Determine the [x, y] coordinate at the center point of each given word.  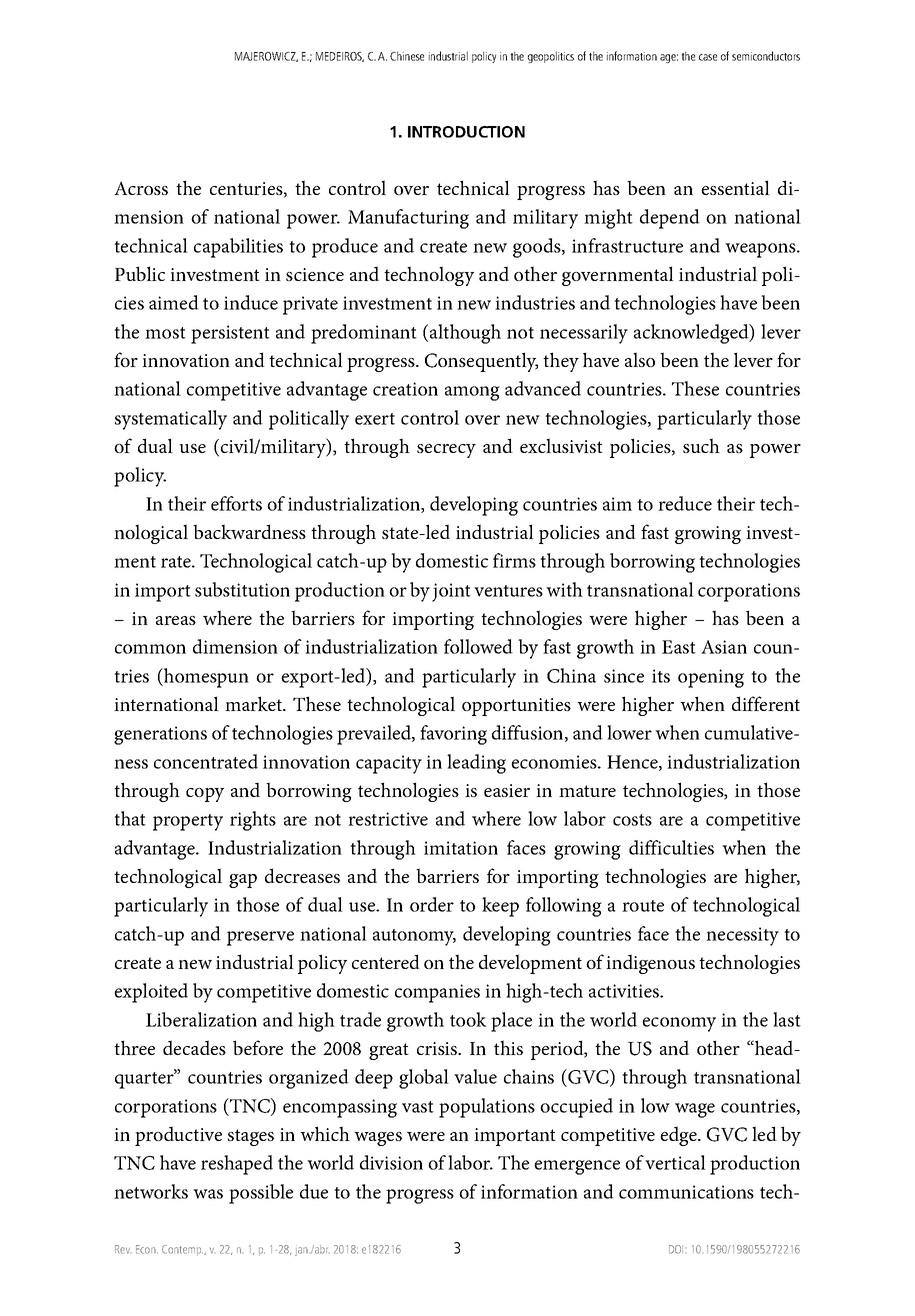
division [391, 1162]
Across [141, 188]
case [708, 57]
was [208, 1194]
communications [686, 1192]
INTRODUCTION [466, 132]
